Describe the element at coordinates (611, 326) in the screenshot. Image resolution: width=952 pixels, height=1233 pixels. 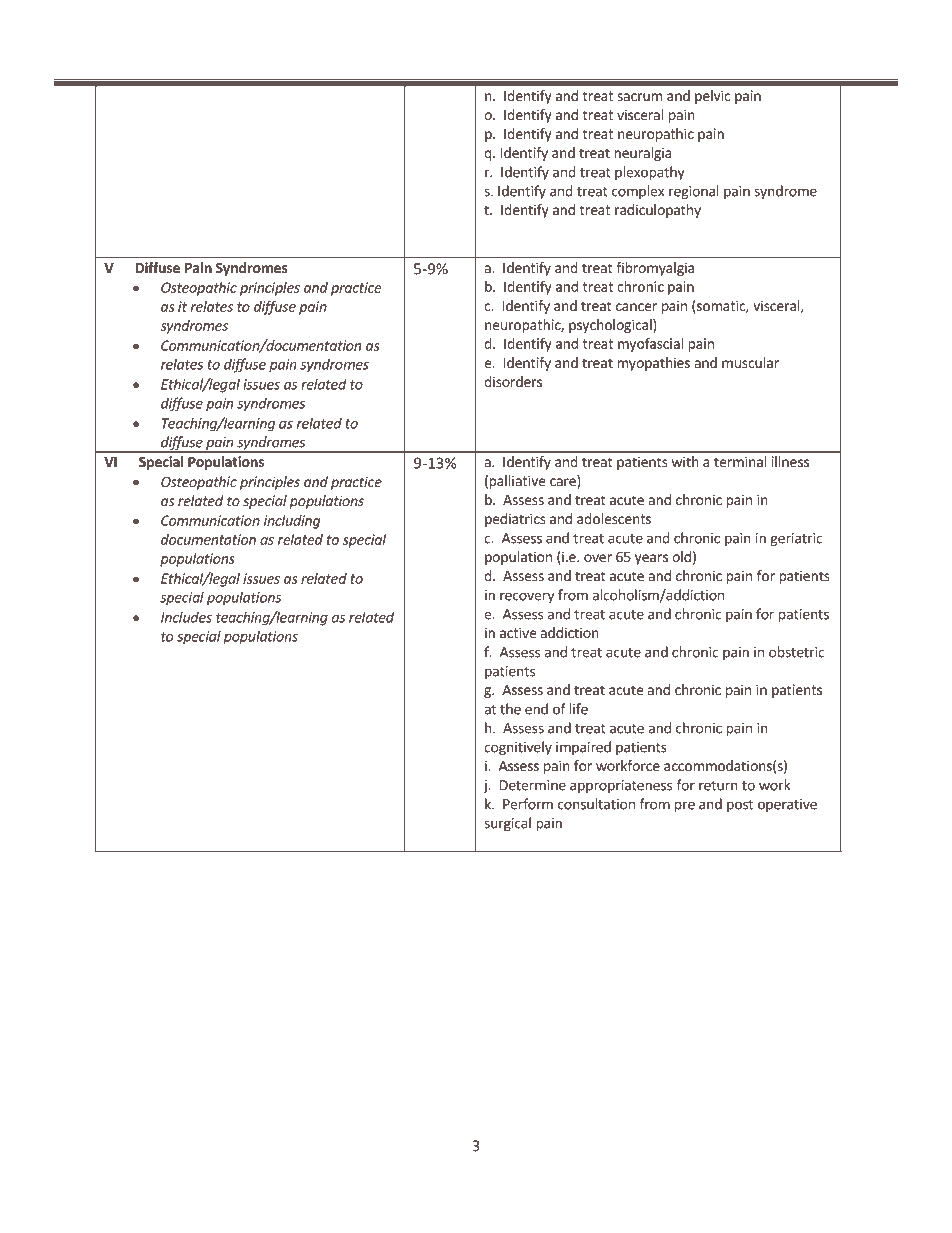
I see `psychological` at that location.
